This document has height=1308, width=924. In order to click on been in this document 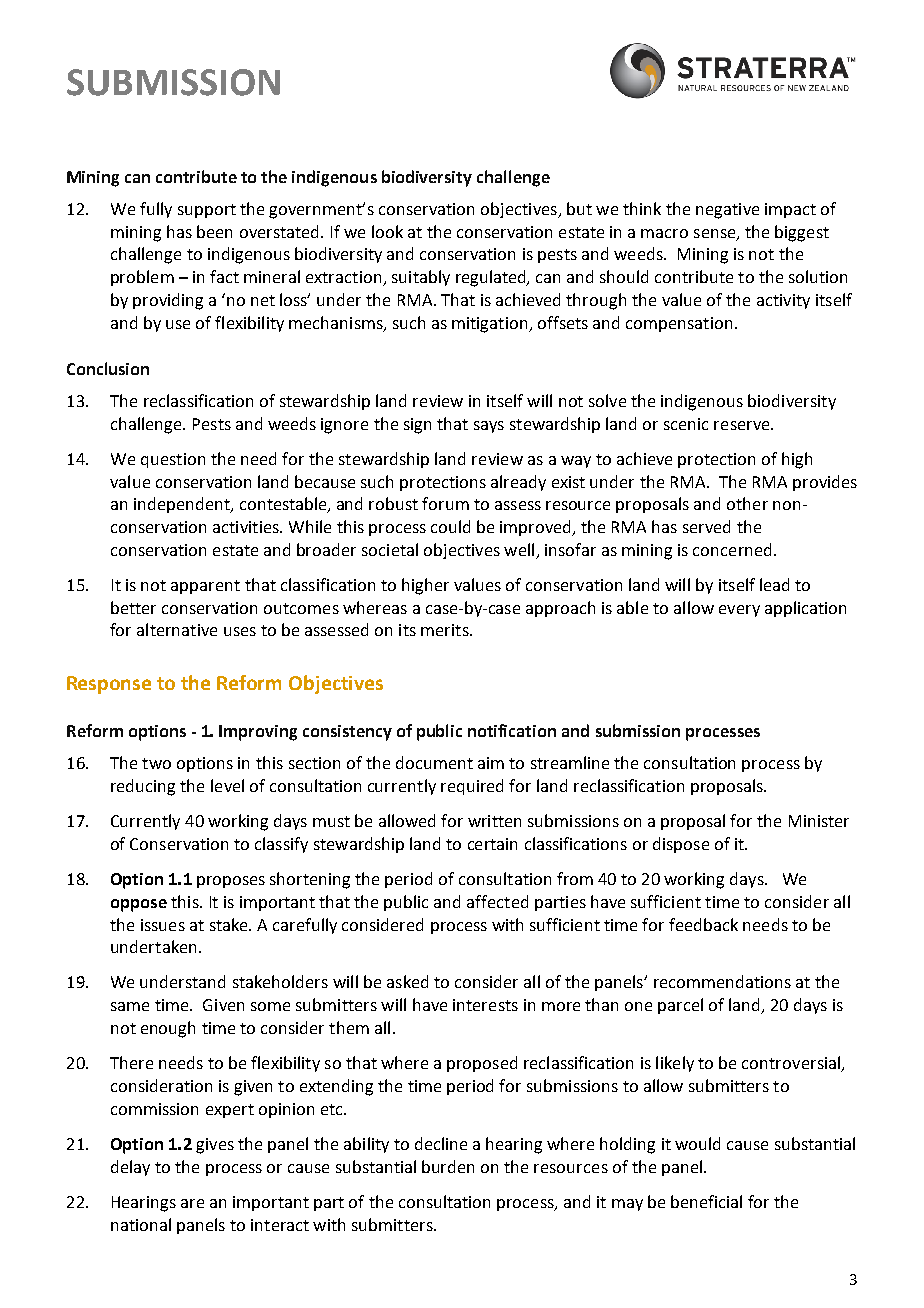, I will do `click(214, 231)`.
